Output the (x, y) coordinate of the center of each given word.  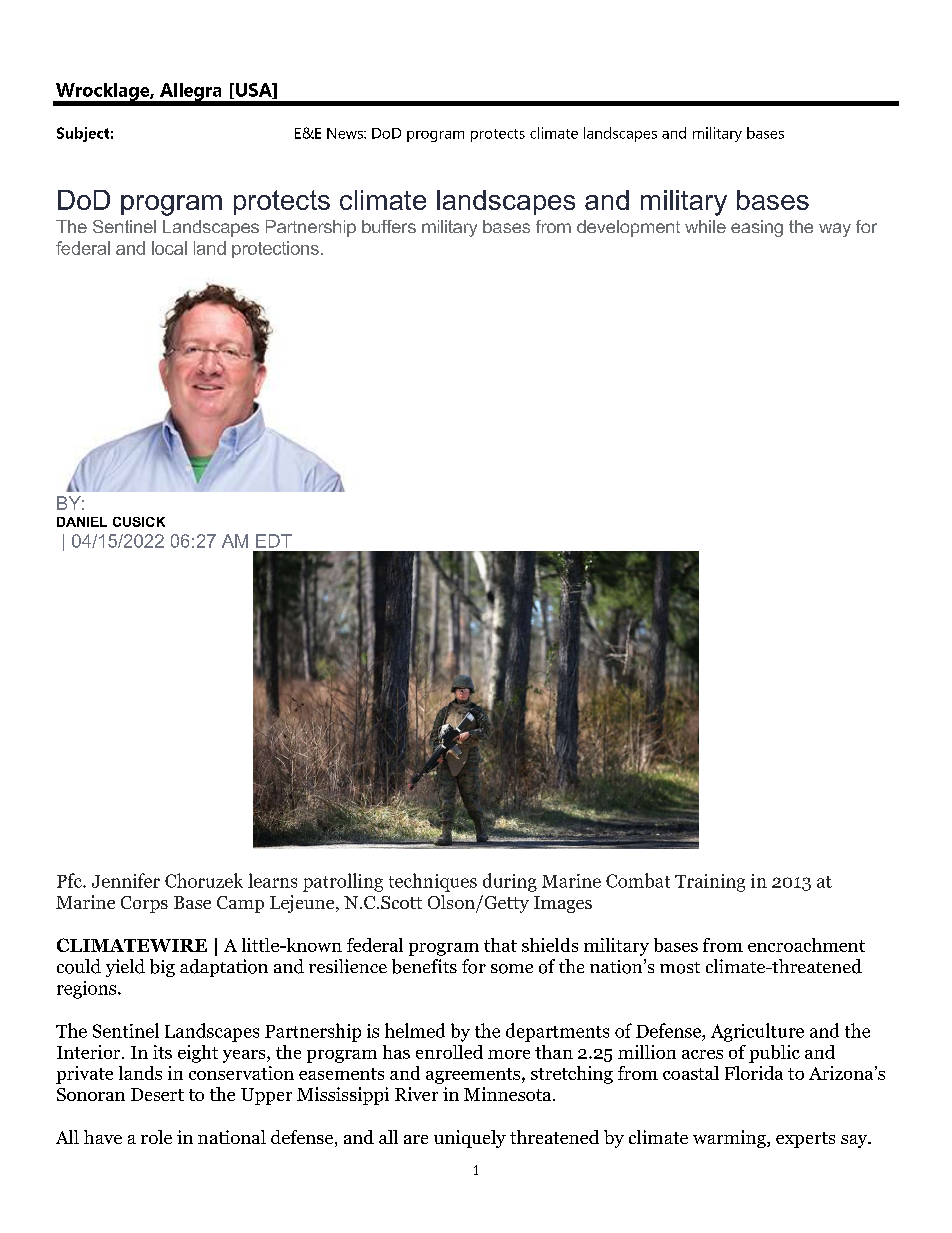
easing (757, 228)
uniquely (470, 1139)
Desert (157, 1094)
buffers (389, 226)
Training (710, 883)
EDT (274, 541)
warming (730, 1139)
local (169, 248)
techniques (433, 882)
